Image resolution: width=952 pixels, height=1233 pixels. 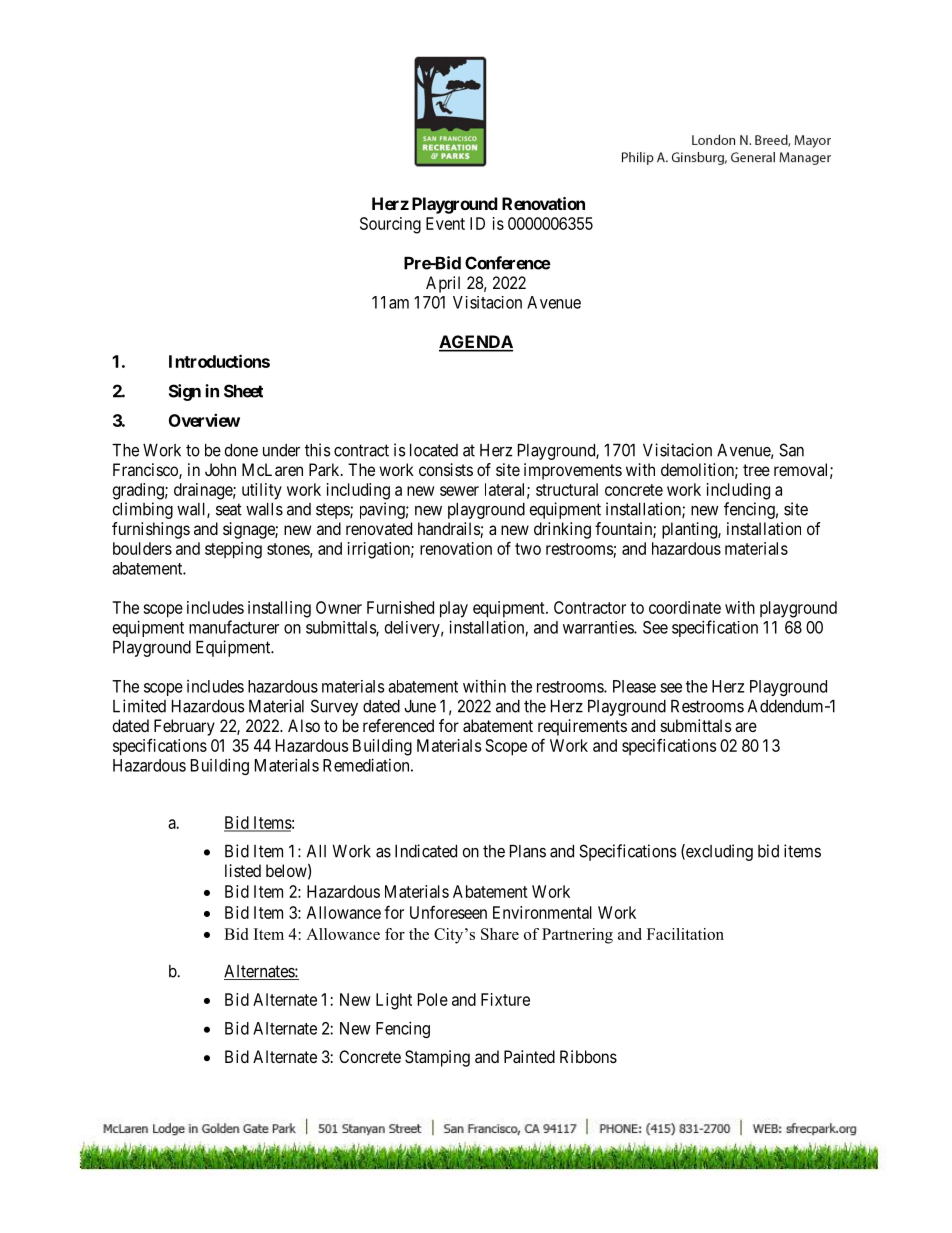 I want to click on Stamping, so click(x=437, y=1058).
